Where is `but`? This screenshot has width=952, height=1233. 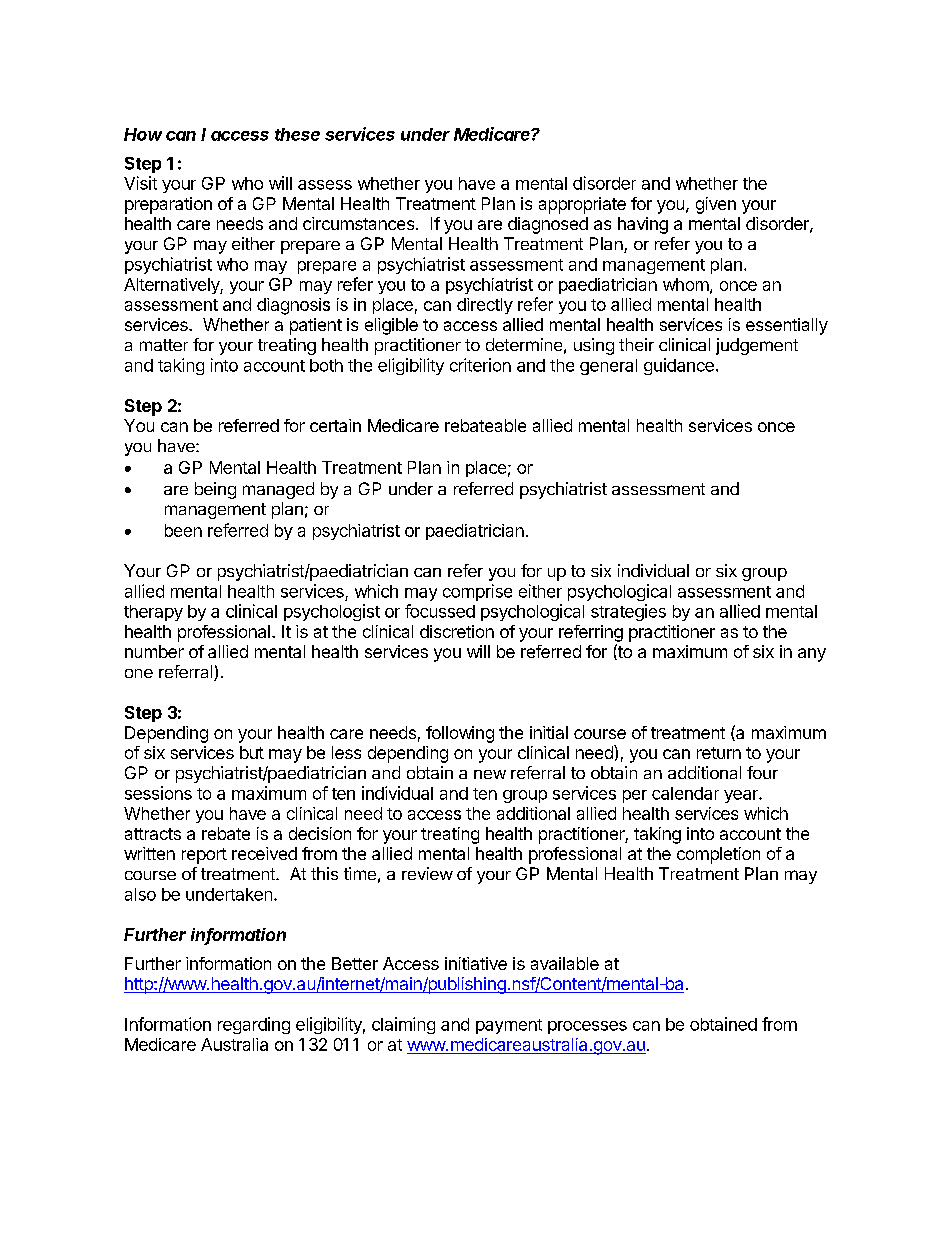
but is located at coordinates (252, 752).
